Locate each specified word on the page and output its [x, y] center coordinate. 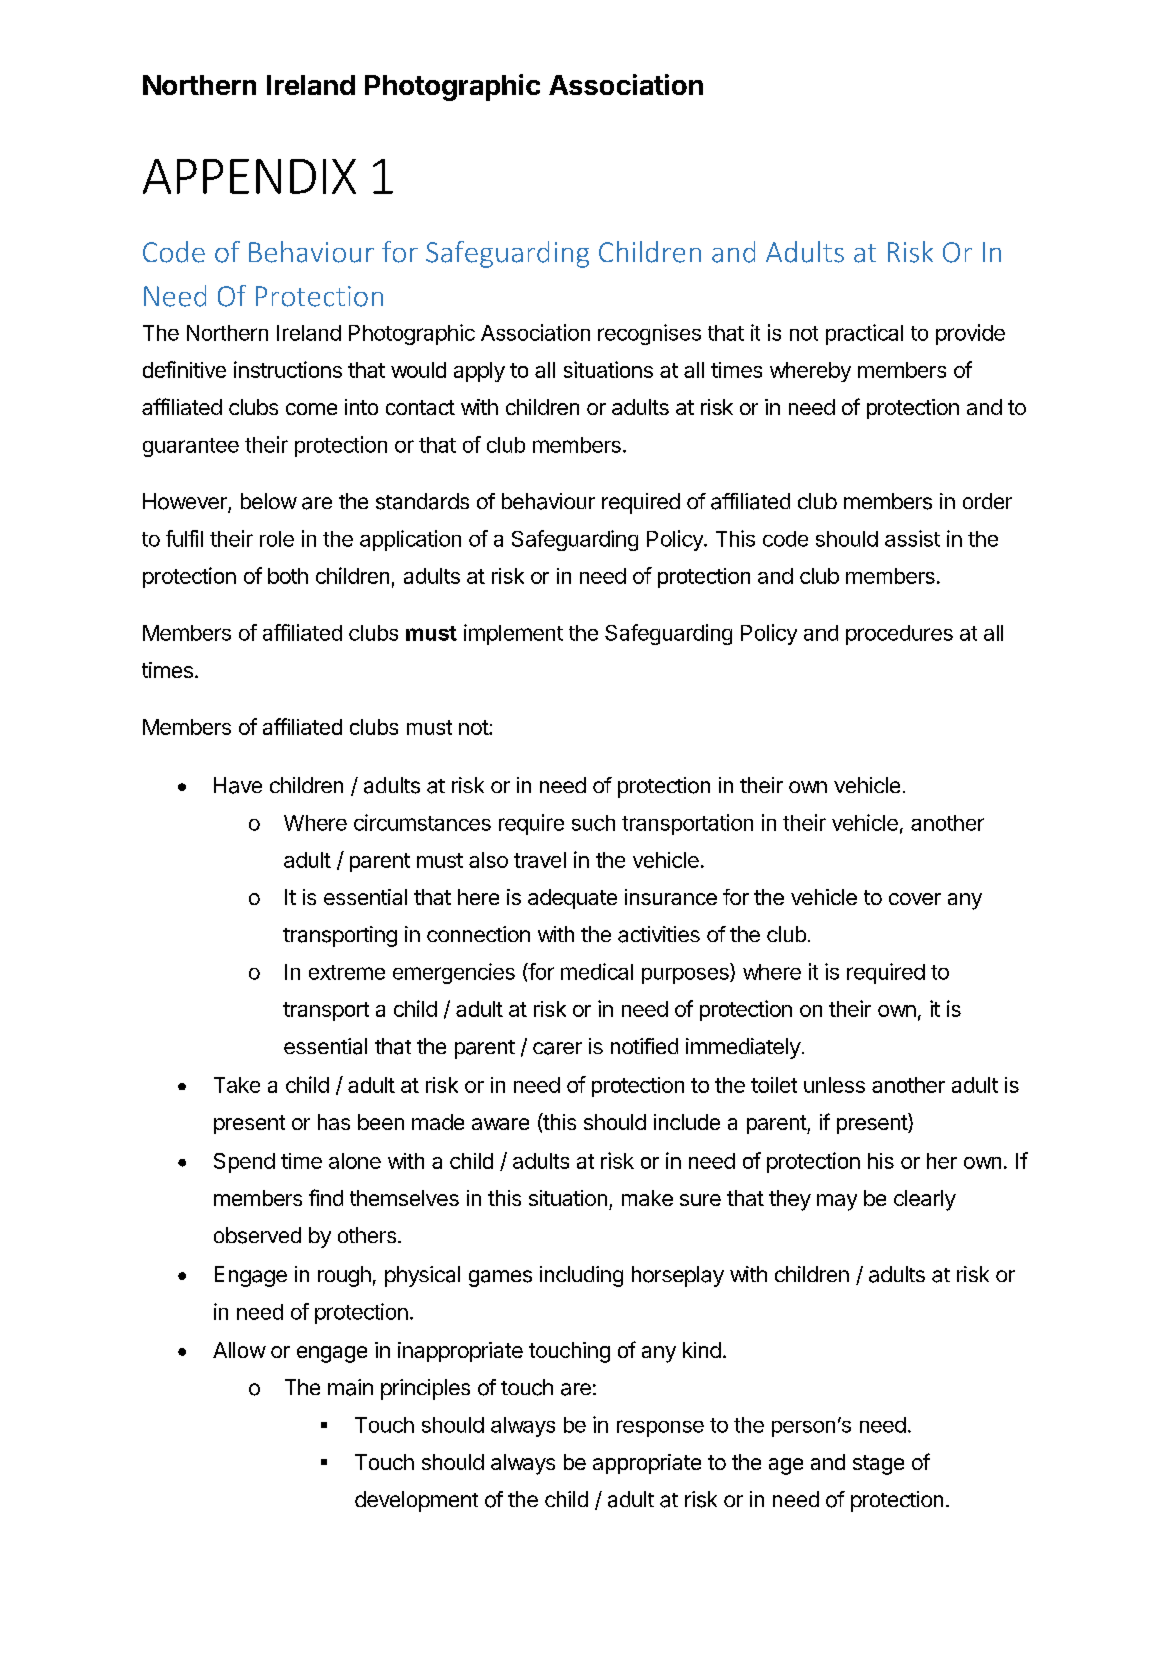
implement [513, 634]
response [660, 1428]
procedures [899, 635]
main [350, 1387]
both [288, 576]
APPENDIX [249, 176]
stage [878, 1465]
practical [864, 334]
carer [557, 1048]
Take [237, 1085]
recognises [649, 334]
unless [834, 1085]
